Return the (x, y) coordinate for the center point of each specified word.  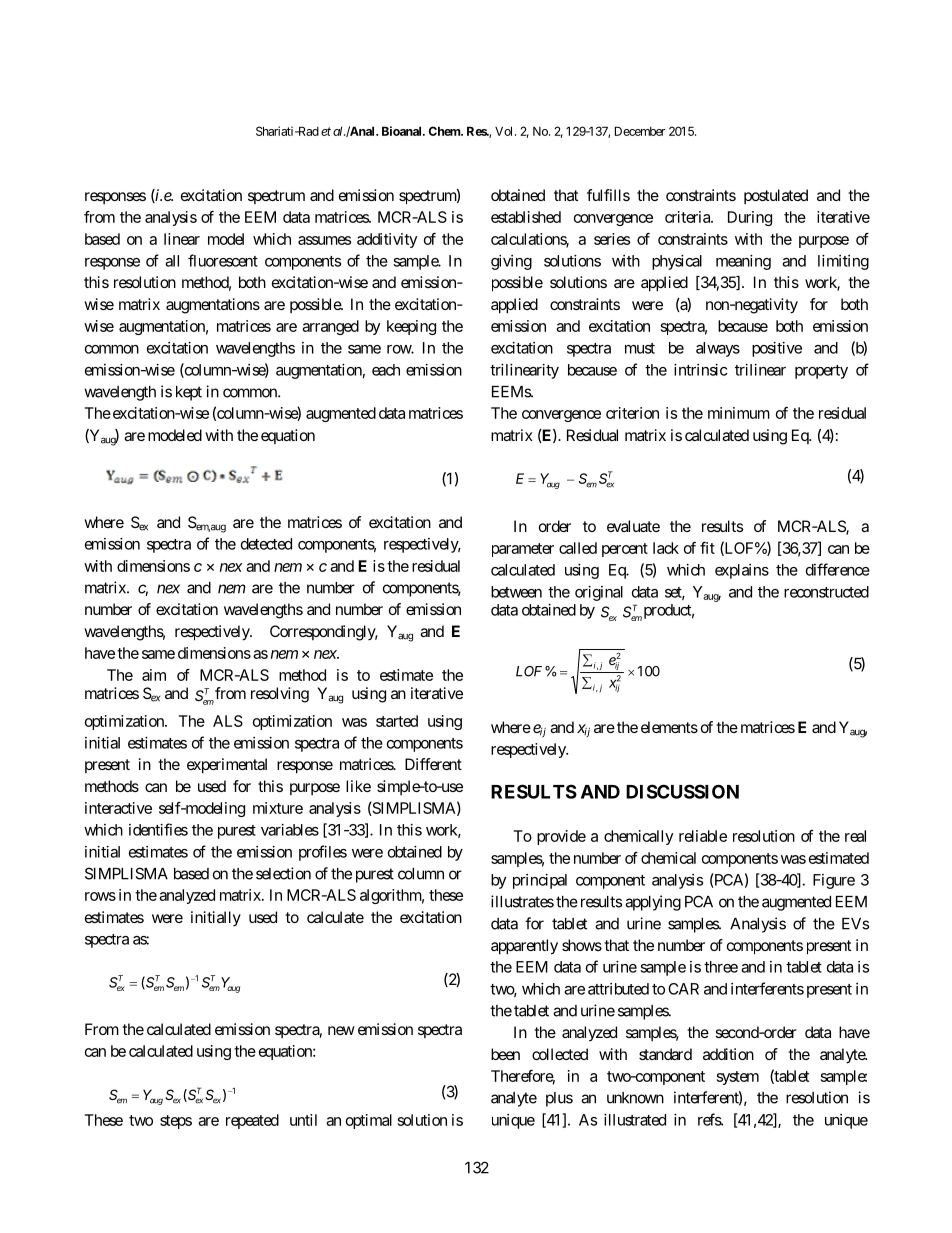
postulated (776, 196)
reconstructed (826, 592)
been (505, 1054)
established (526, 217)
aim (154, 675)
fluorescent (223, 260)
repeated (252, 1121)
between (516, 592)
